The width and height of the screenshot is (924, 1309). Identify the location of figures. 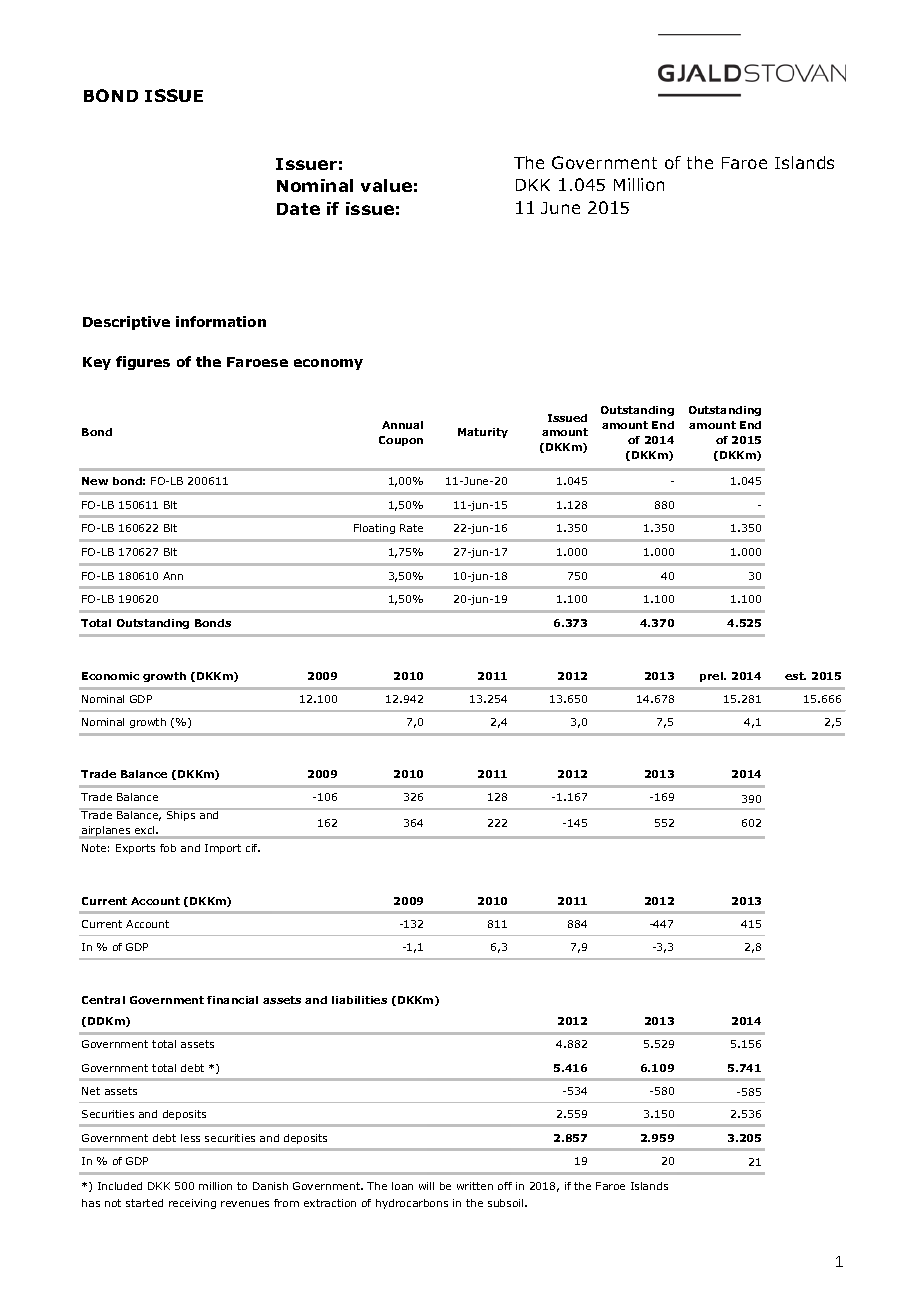
(143, 363).
